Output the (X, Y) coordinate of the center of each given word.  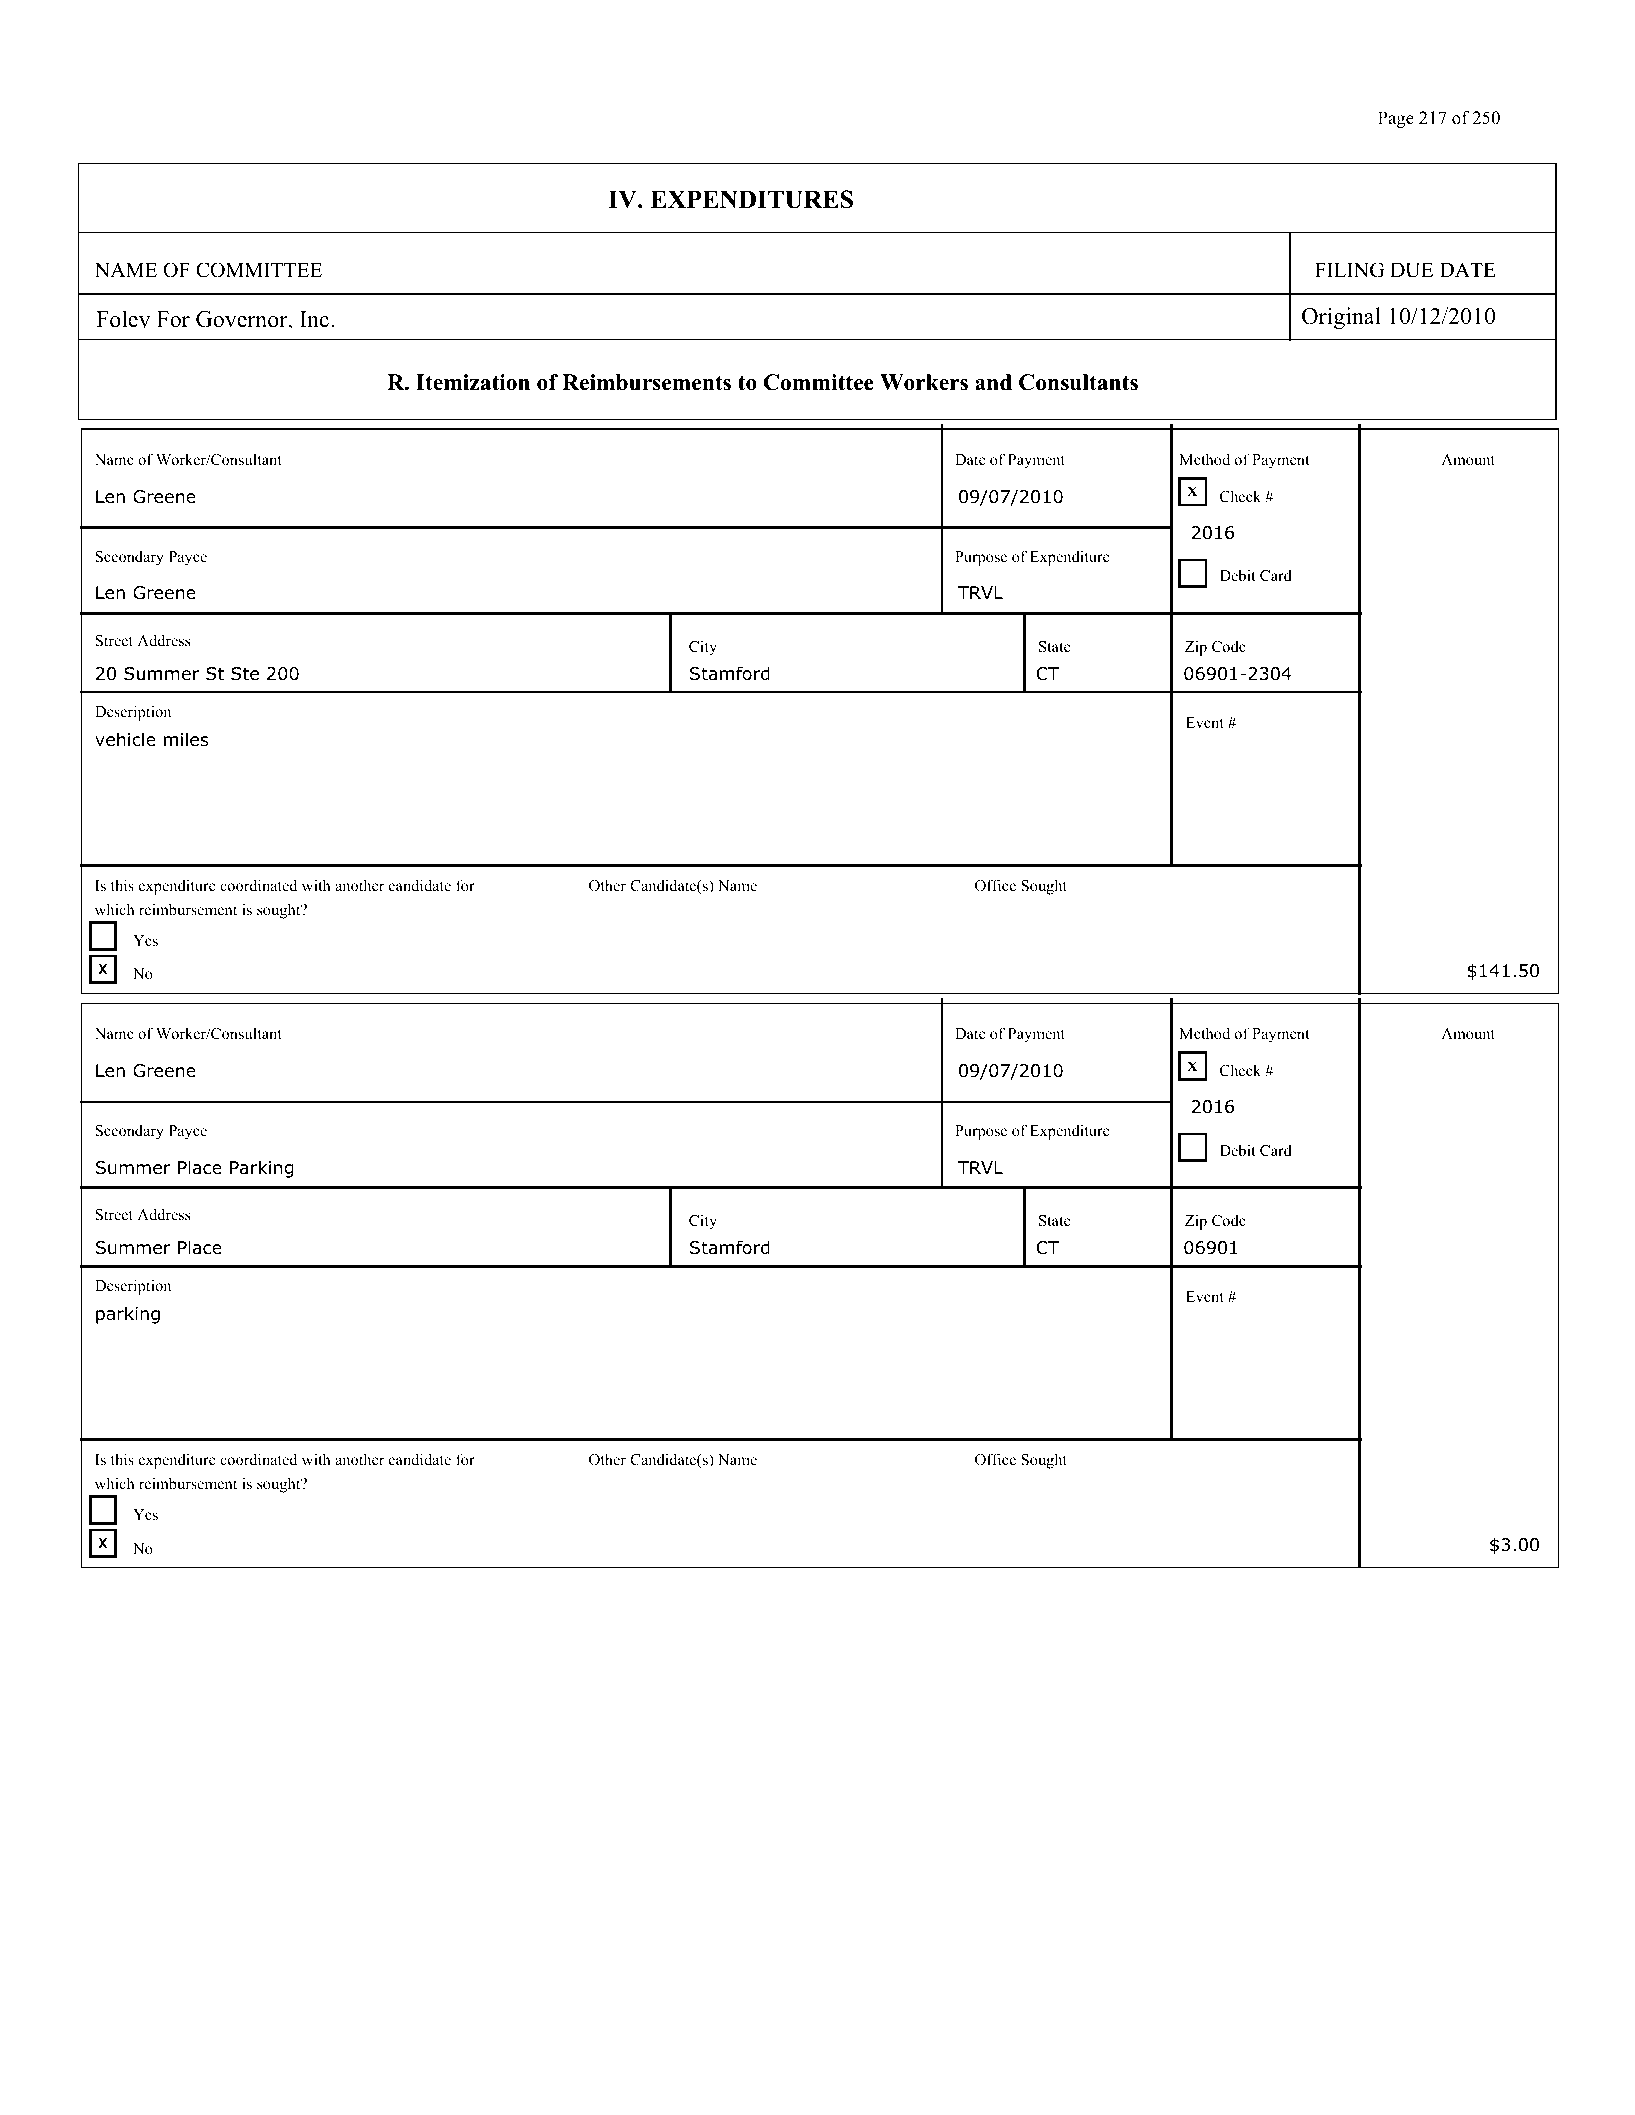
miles (186, 739)
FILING (1349, 270)
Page (1396, 119)
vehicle (125, 739)
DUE (1411, 270)
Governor (243, 319)
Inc (314, 319)
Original (1341, 318)
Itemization (473, 382)
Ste (245, 674)
